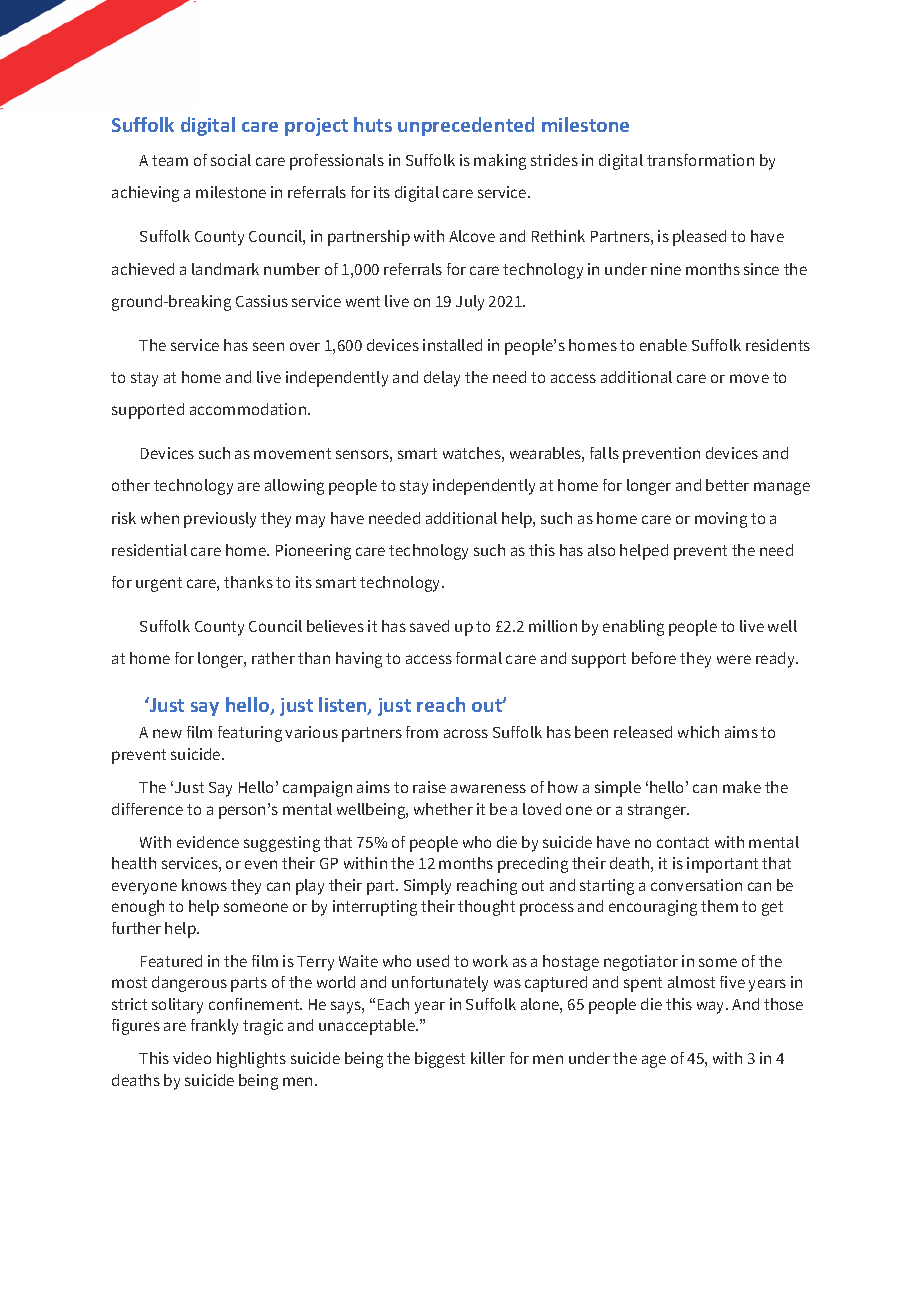 The width and height of the screenshot is (924, 1308). What do you see at coordinates (159, 584) in the screenshot?
I see `urgent` at bounding box center [159, 584].
